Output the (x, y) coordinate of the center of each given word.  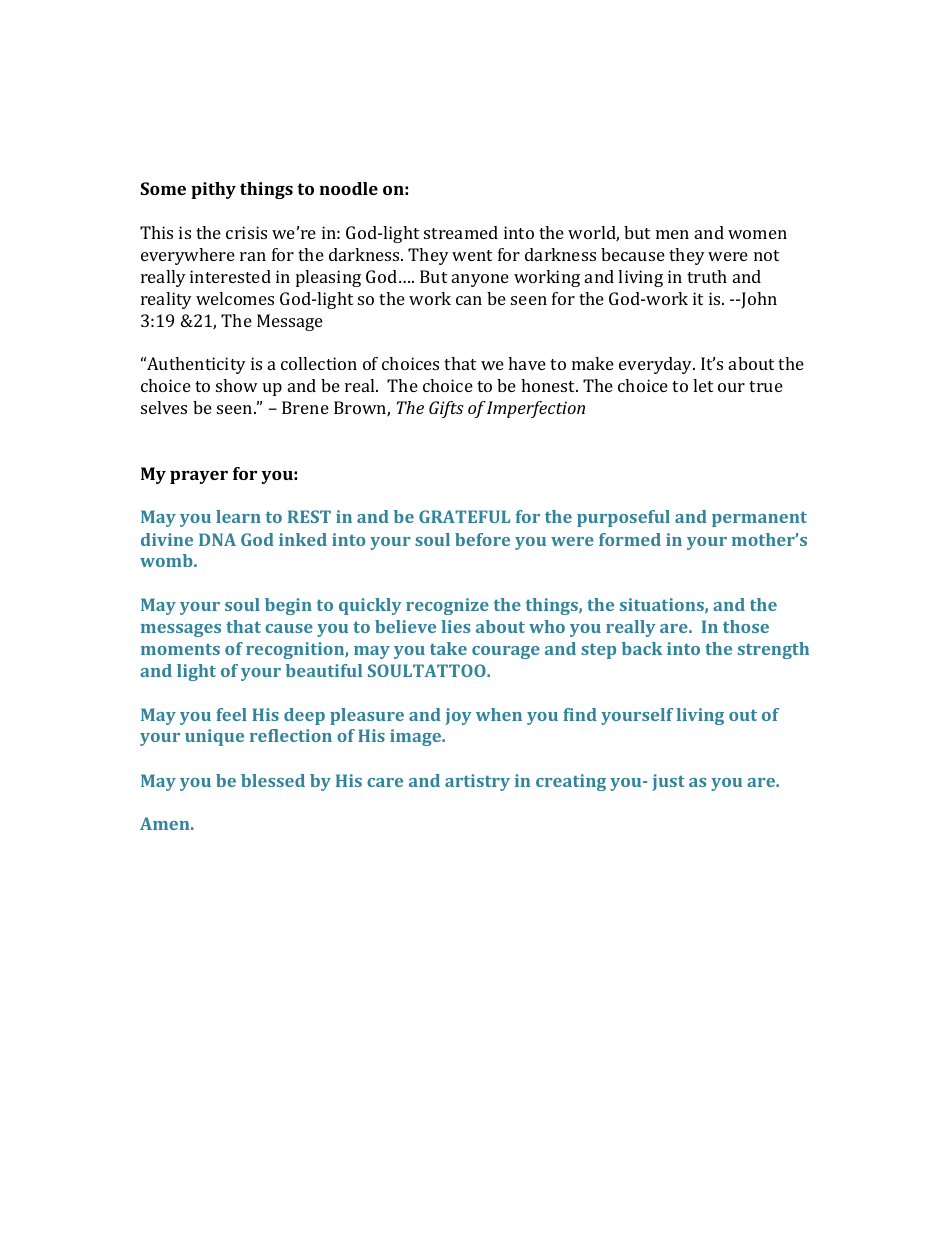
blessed (273, 780)
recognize (447, 606)
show (237, 385)
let (703, 385)
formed (630, 539)
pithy (213, 190)
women (757, 234)
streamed (461, 232)
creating (571, 782)
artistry (477, 782)
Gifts (446, 409)
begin (288, 606)
